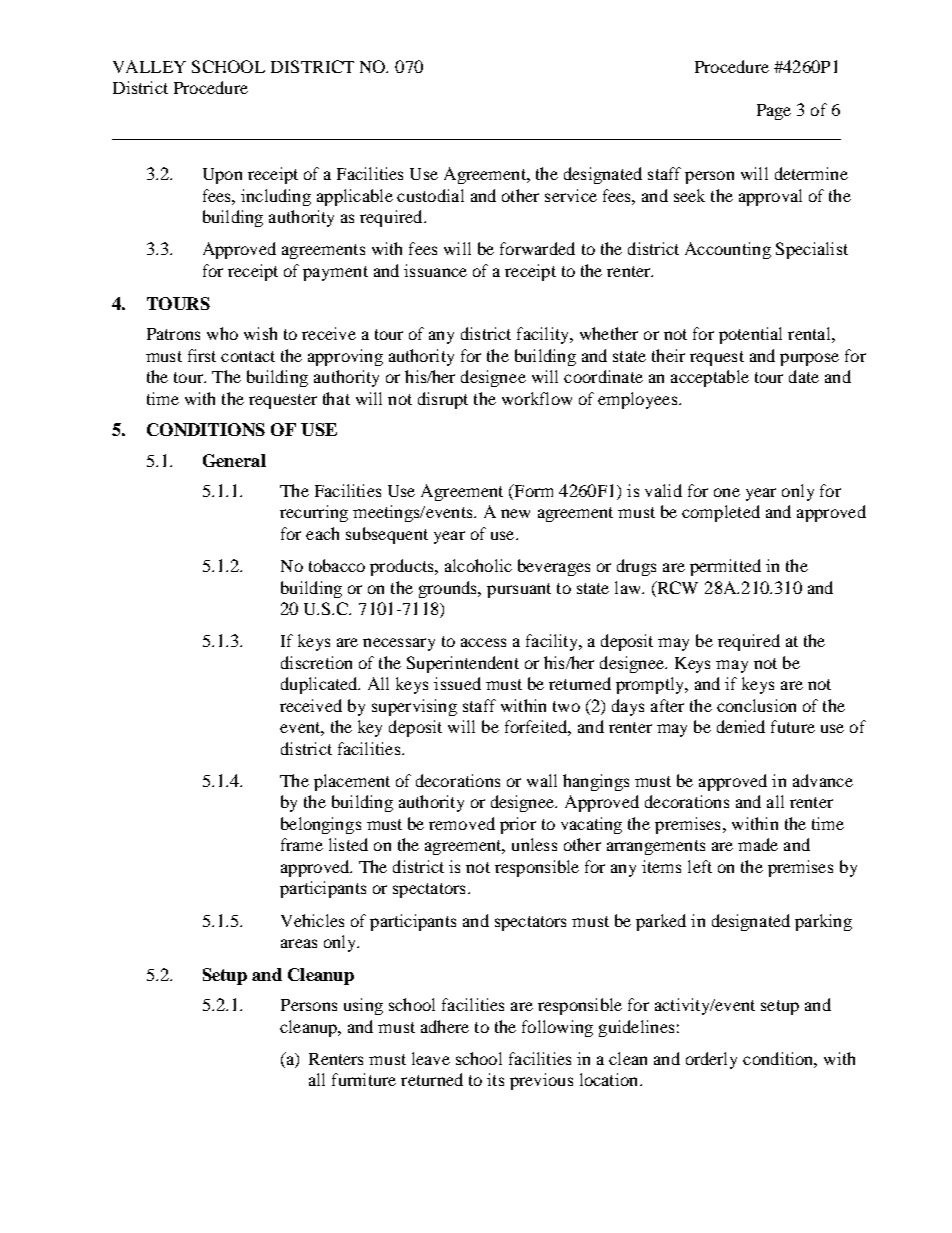 This screenshot has width=952, height=1233. I want to click on General, so click(234, 460).
